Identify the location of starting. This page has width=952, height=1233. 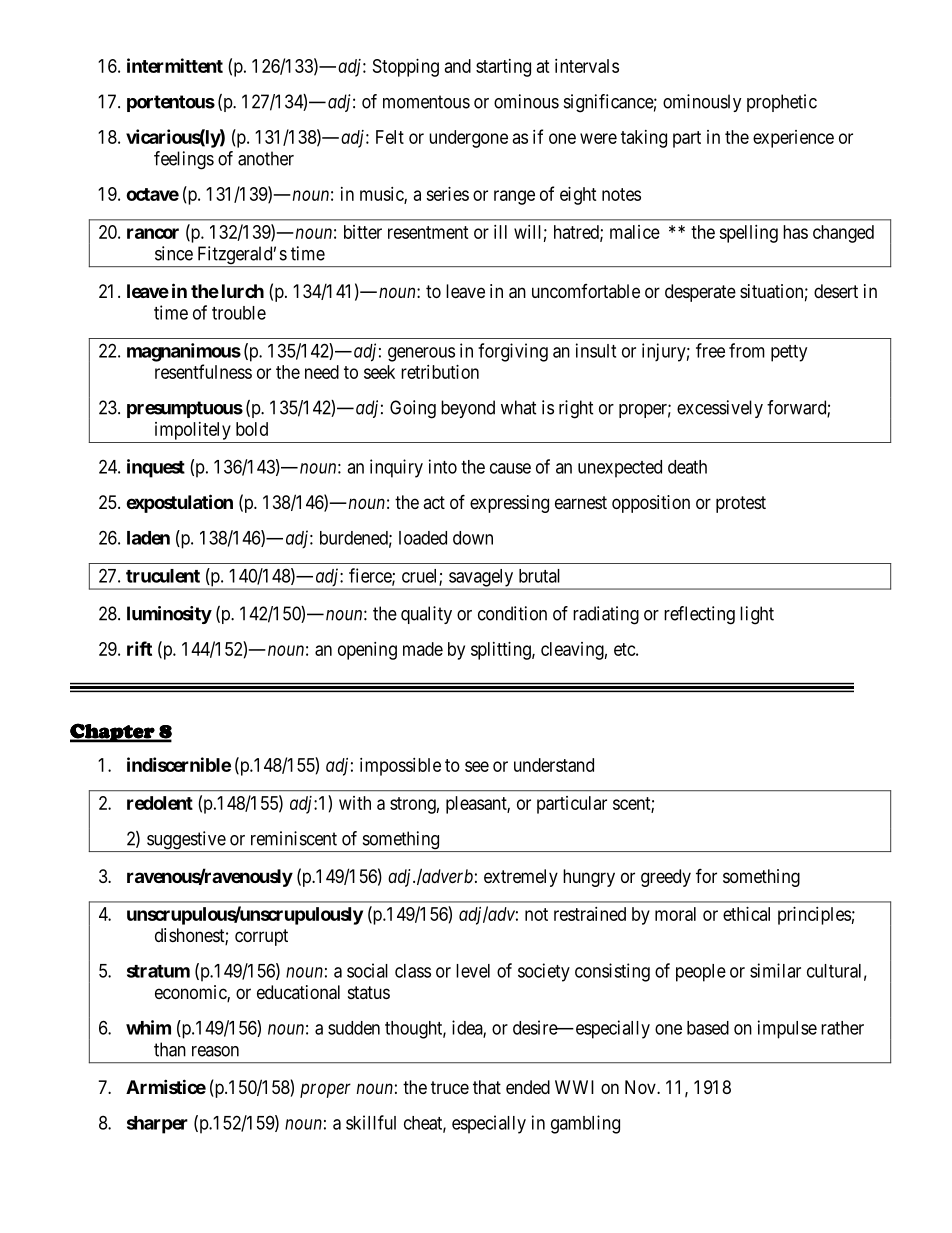
(503, 68).
